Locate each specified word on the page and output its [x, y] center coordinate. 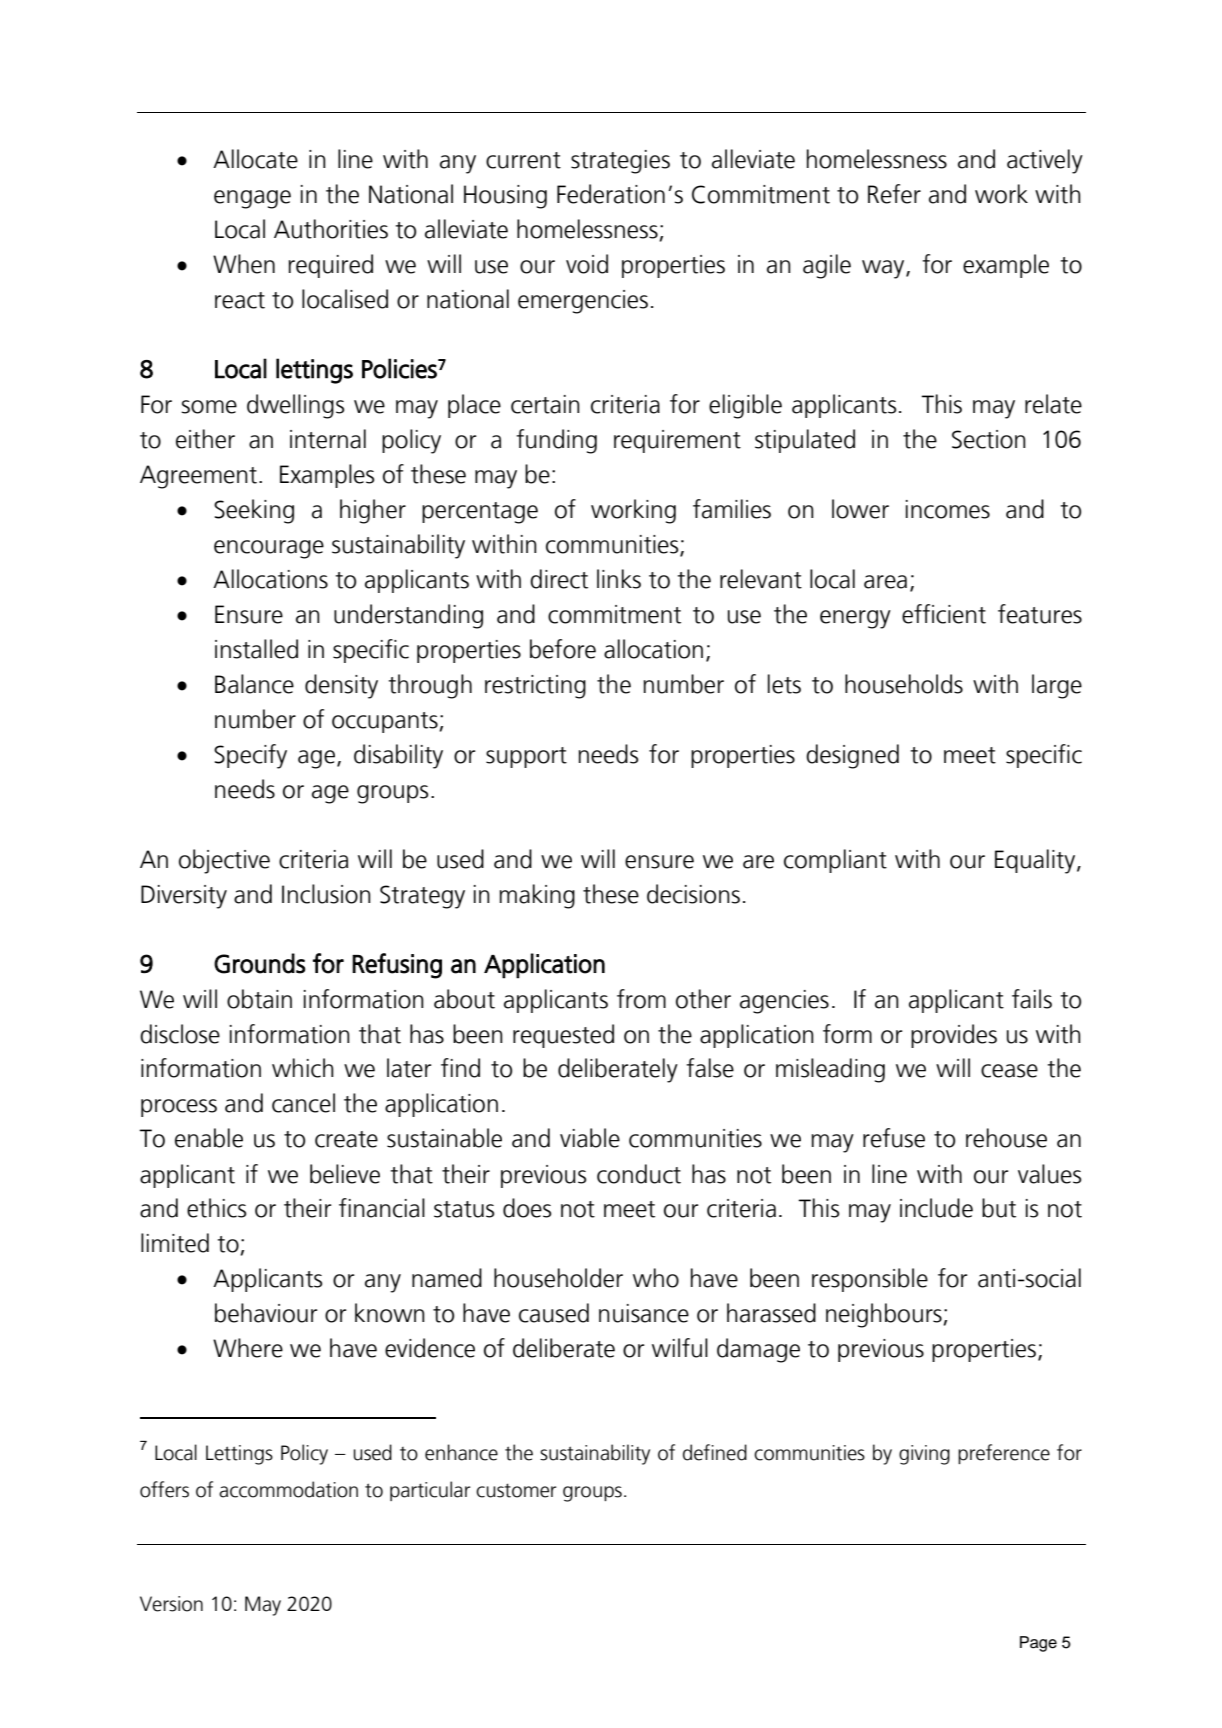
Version [171, 1604]
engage [252, 199]
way [884, 269]
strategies [620, 162]
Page [1038, 1644]
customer [516, 1490]
